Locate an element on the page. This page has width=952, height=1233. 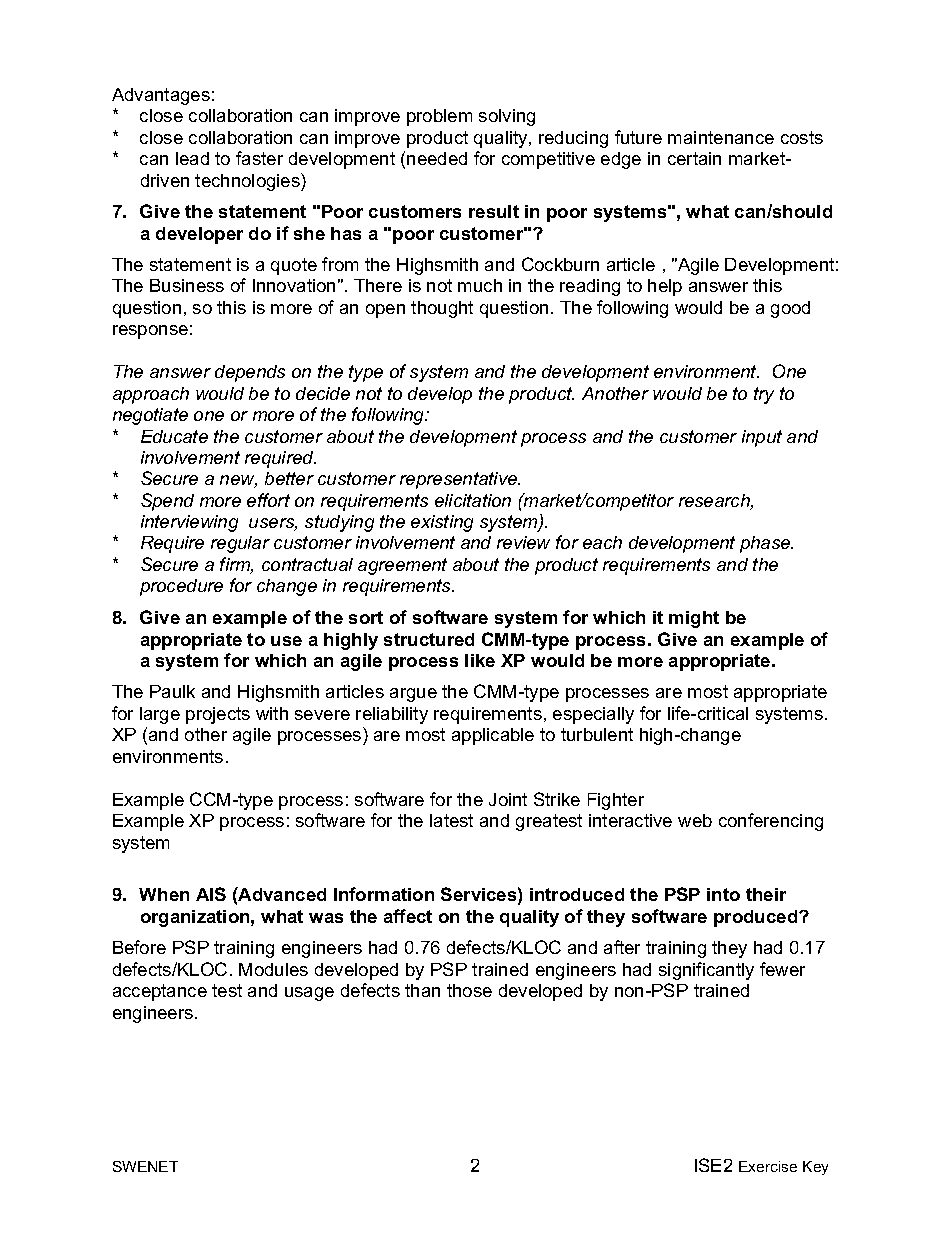
maintenance is located at coordinates (721, 137).
